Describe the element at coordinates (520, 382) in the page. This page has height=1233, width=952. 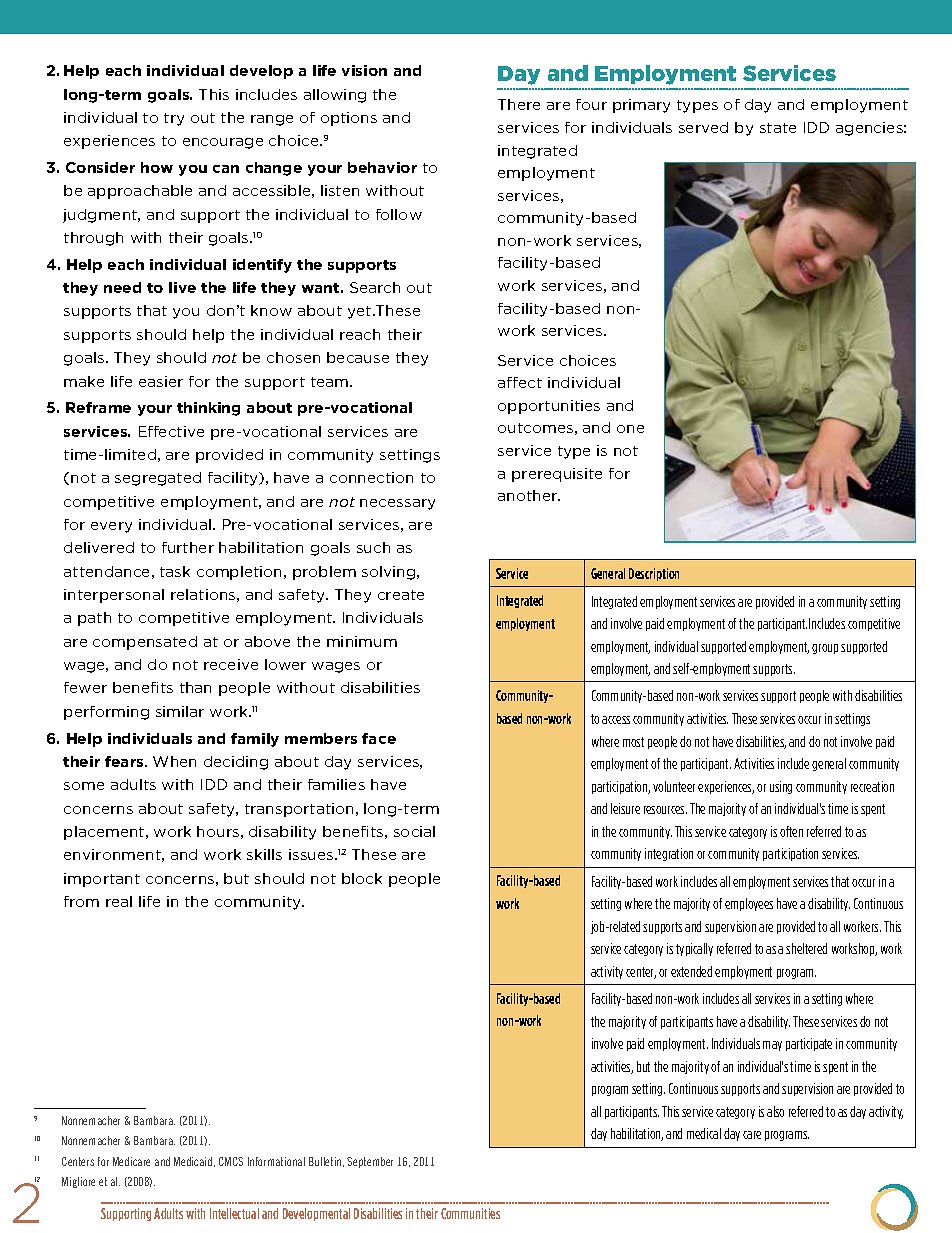
I see `affect` at that location.
